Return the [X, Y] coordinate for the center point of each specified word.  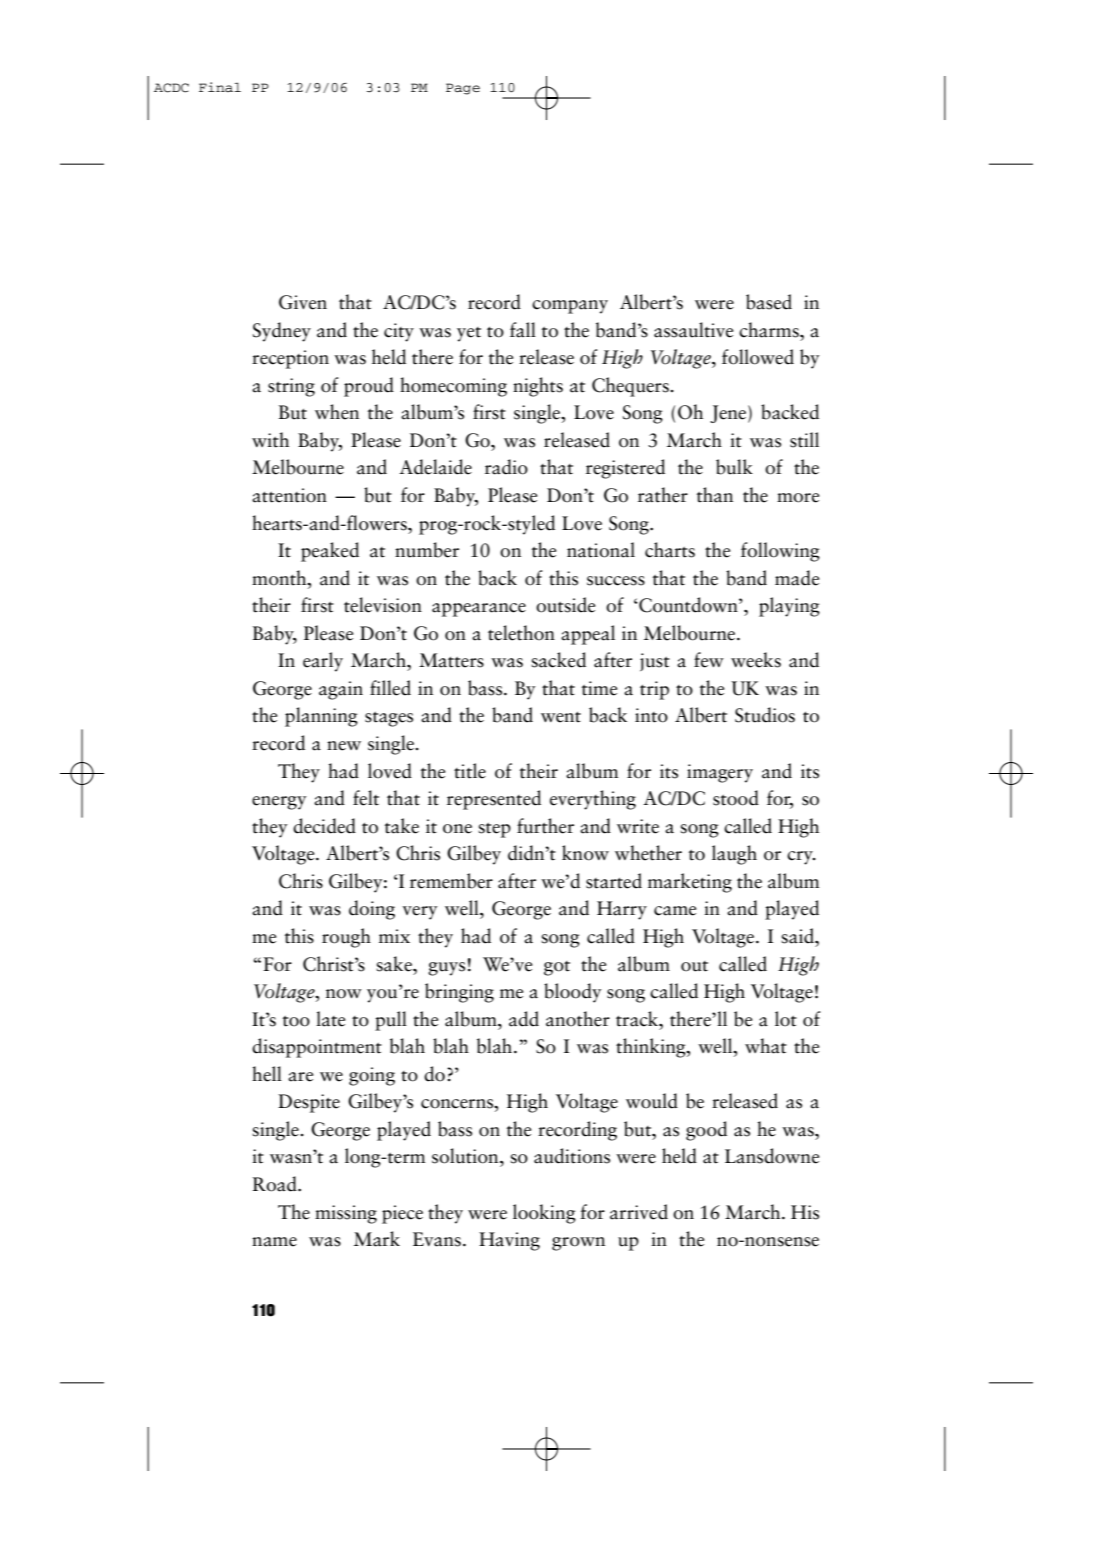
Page [463, 89]
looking [544, 1214]
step [494, 830]
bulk [734, 467]
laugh [734, 855]
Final [220, 87]
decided [324, 826]
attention [289, 495]
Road [275, 1184]
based [769, 302]
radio [506, 467]
